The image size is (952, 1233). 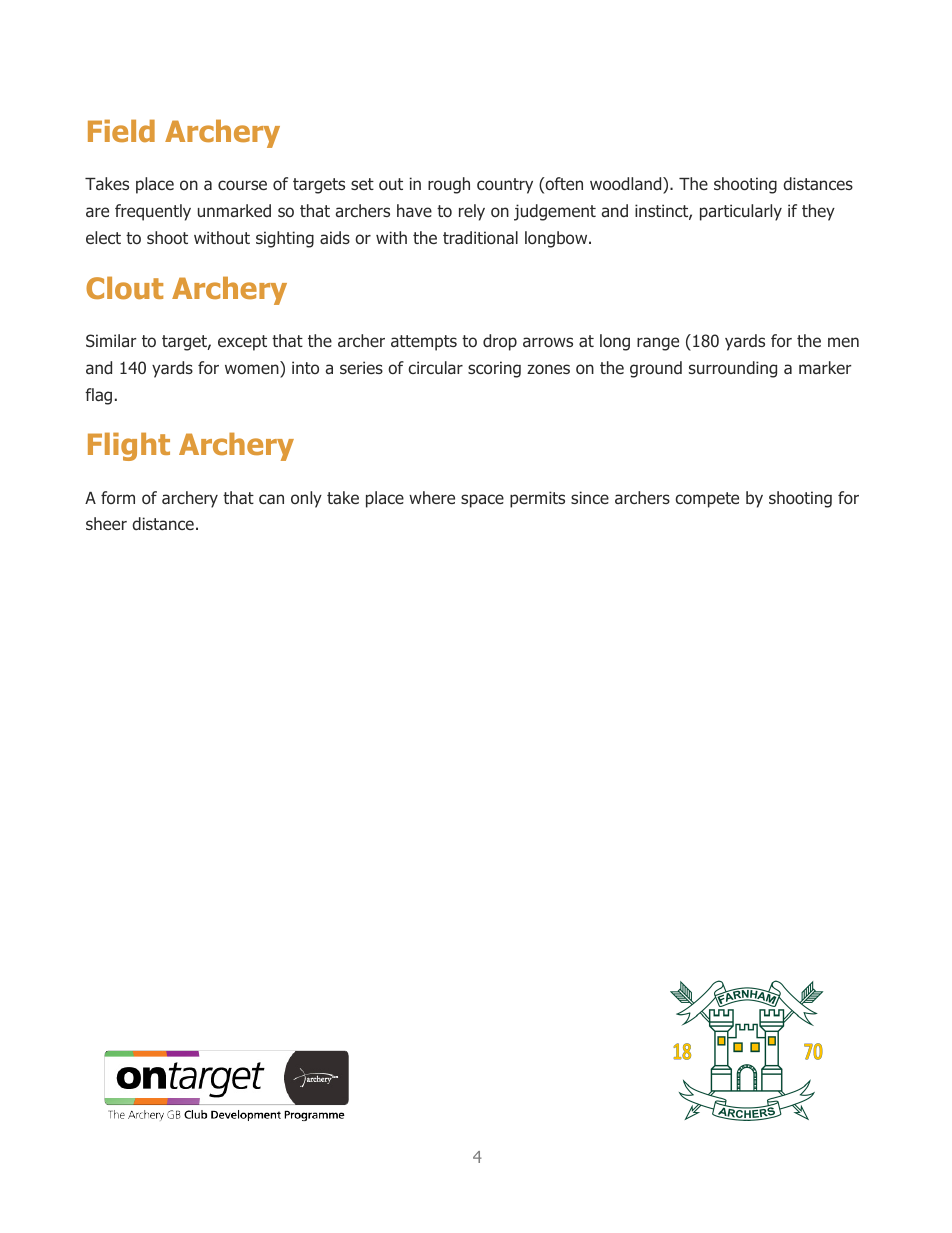 What do you see at coordinates (449, 185) in the image?
I see `rough` at bounding box center [449, 185].
